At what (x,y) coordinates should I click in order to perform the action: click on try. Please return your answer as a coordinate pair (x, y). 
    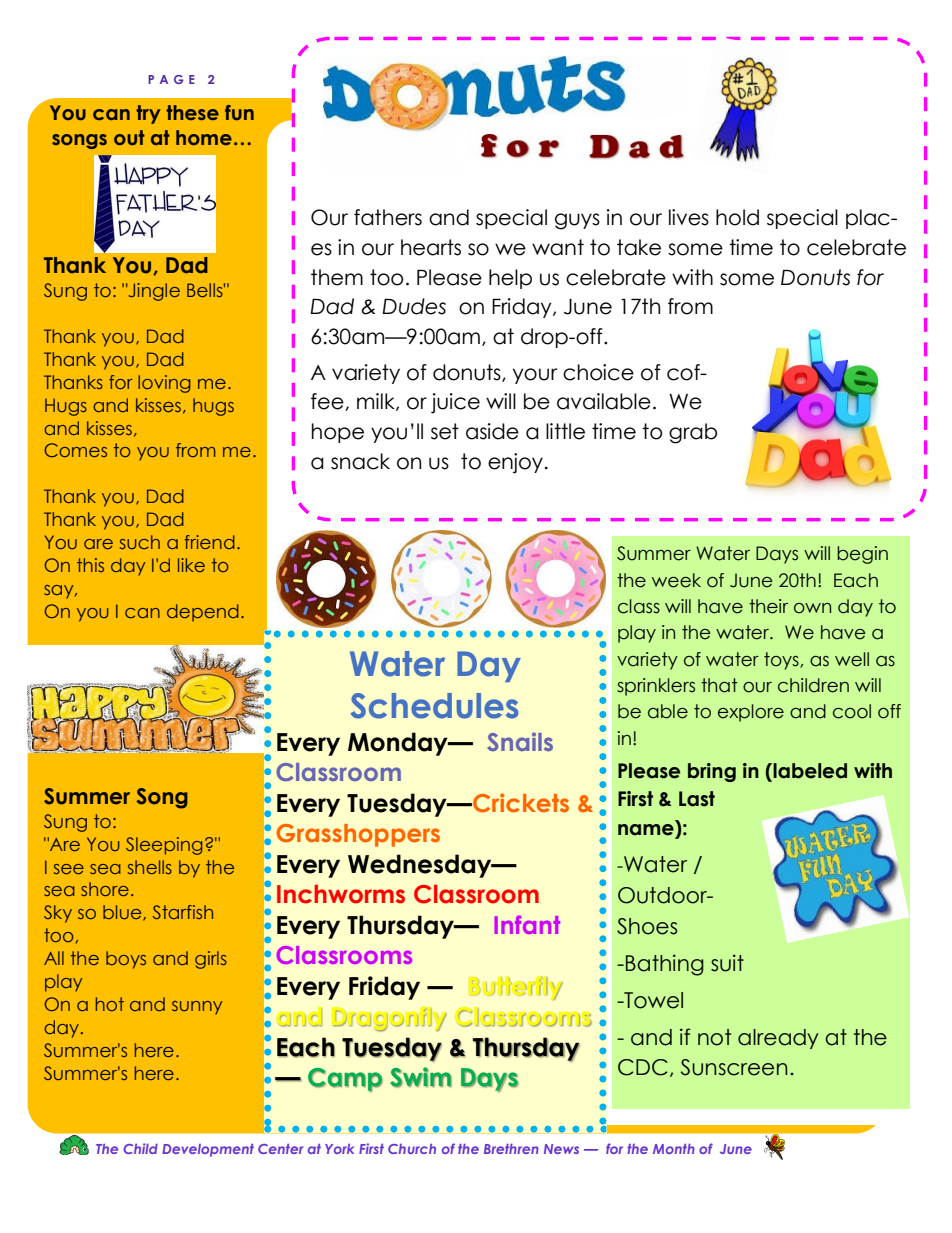
    Looking at the image, I should click on (148, 114).
